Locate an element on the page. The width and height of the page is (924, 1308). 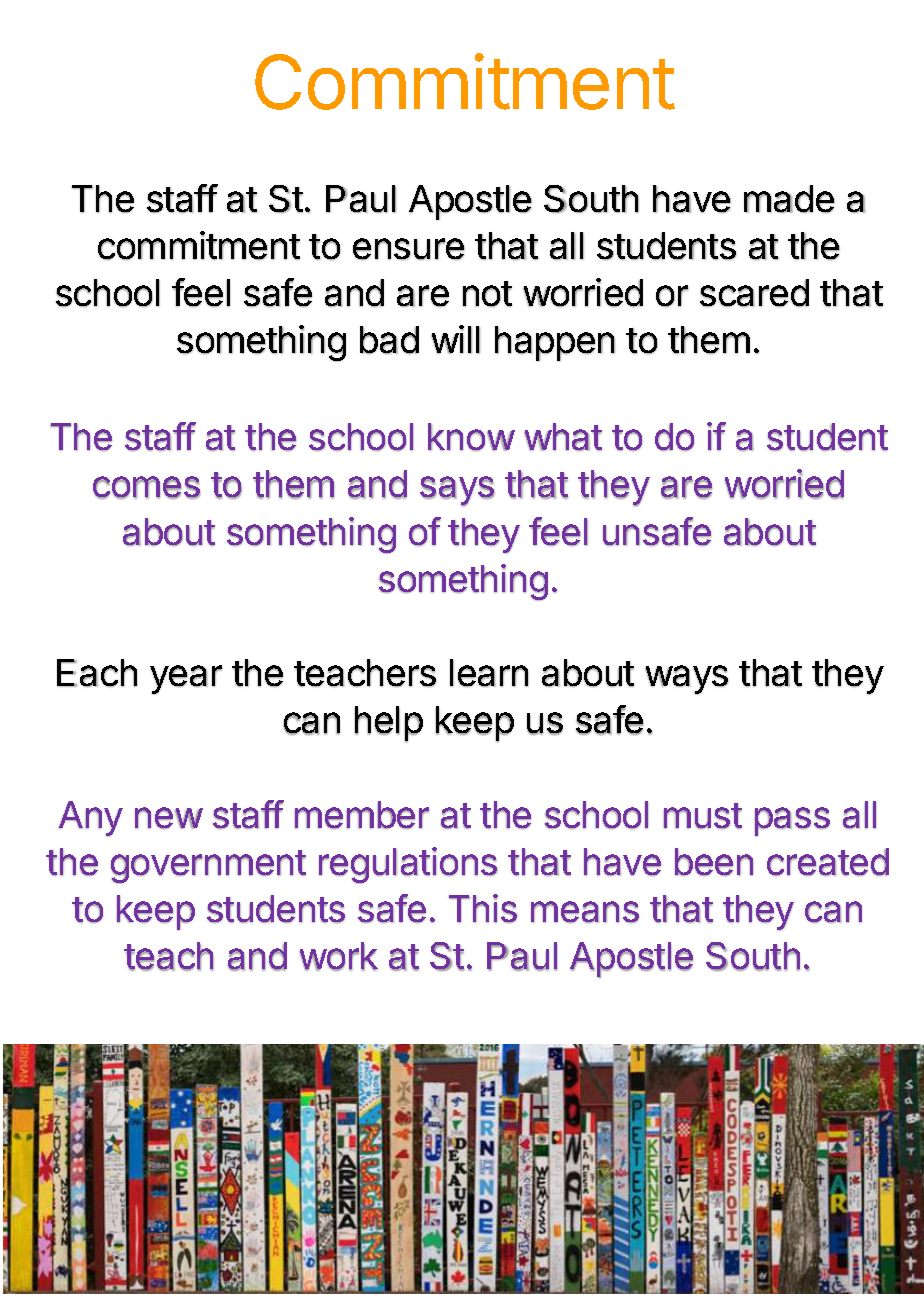
year is located at coordinates (186, 680).
